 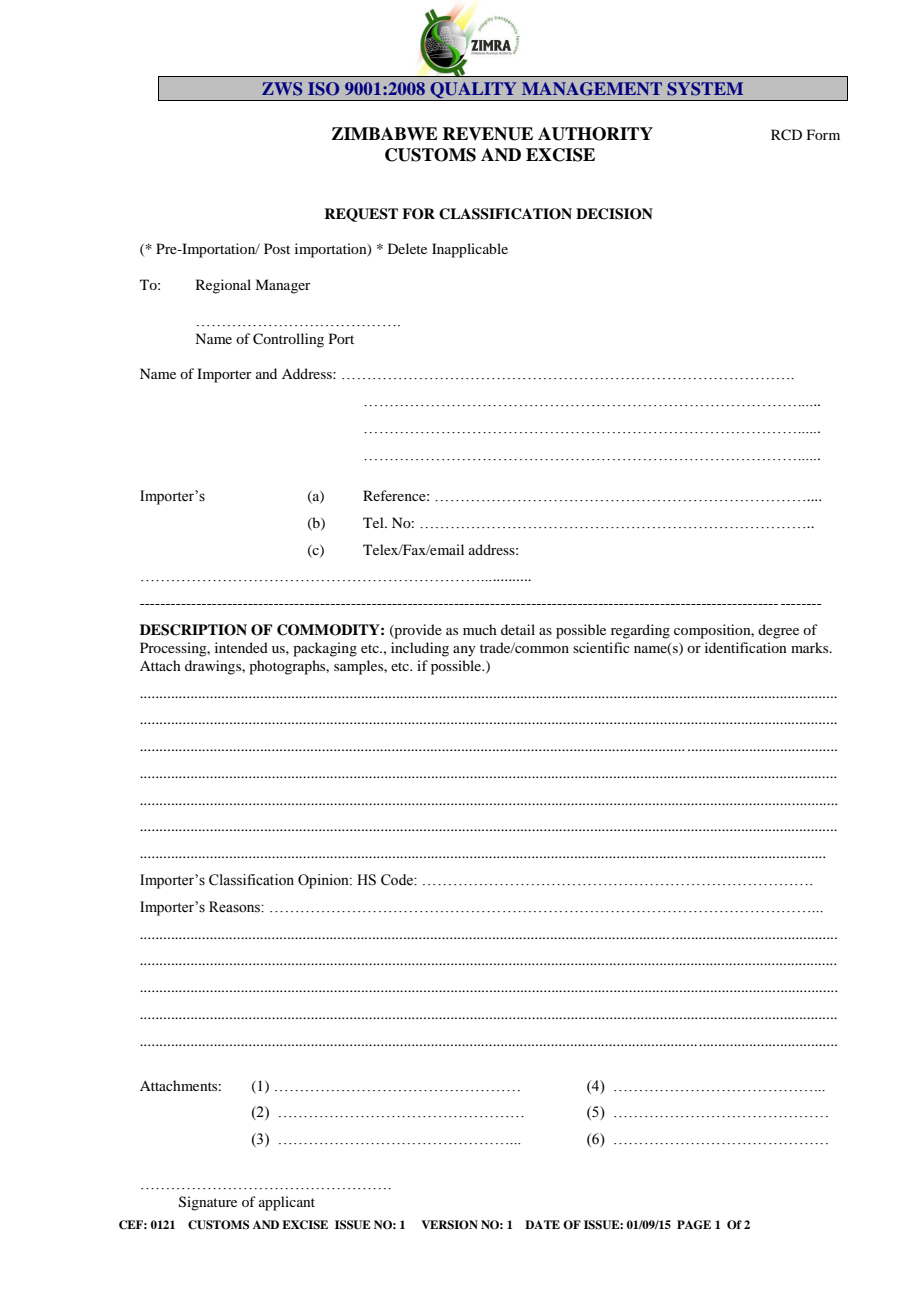 What do you see at coordinates (324, 881) in the screenshot?
I see `Opinion` at bounding box center [324, 881].
